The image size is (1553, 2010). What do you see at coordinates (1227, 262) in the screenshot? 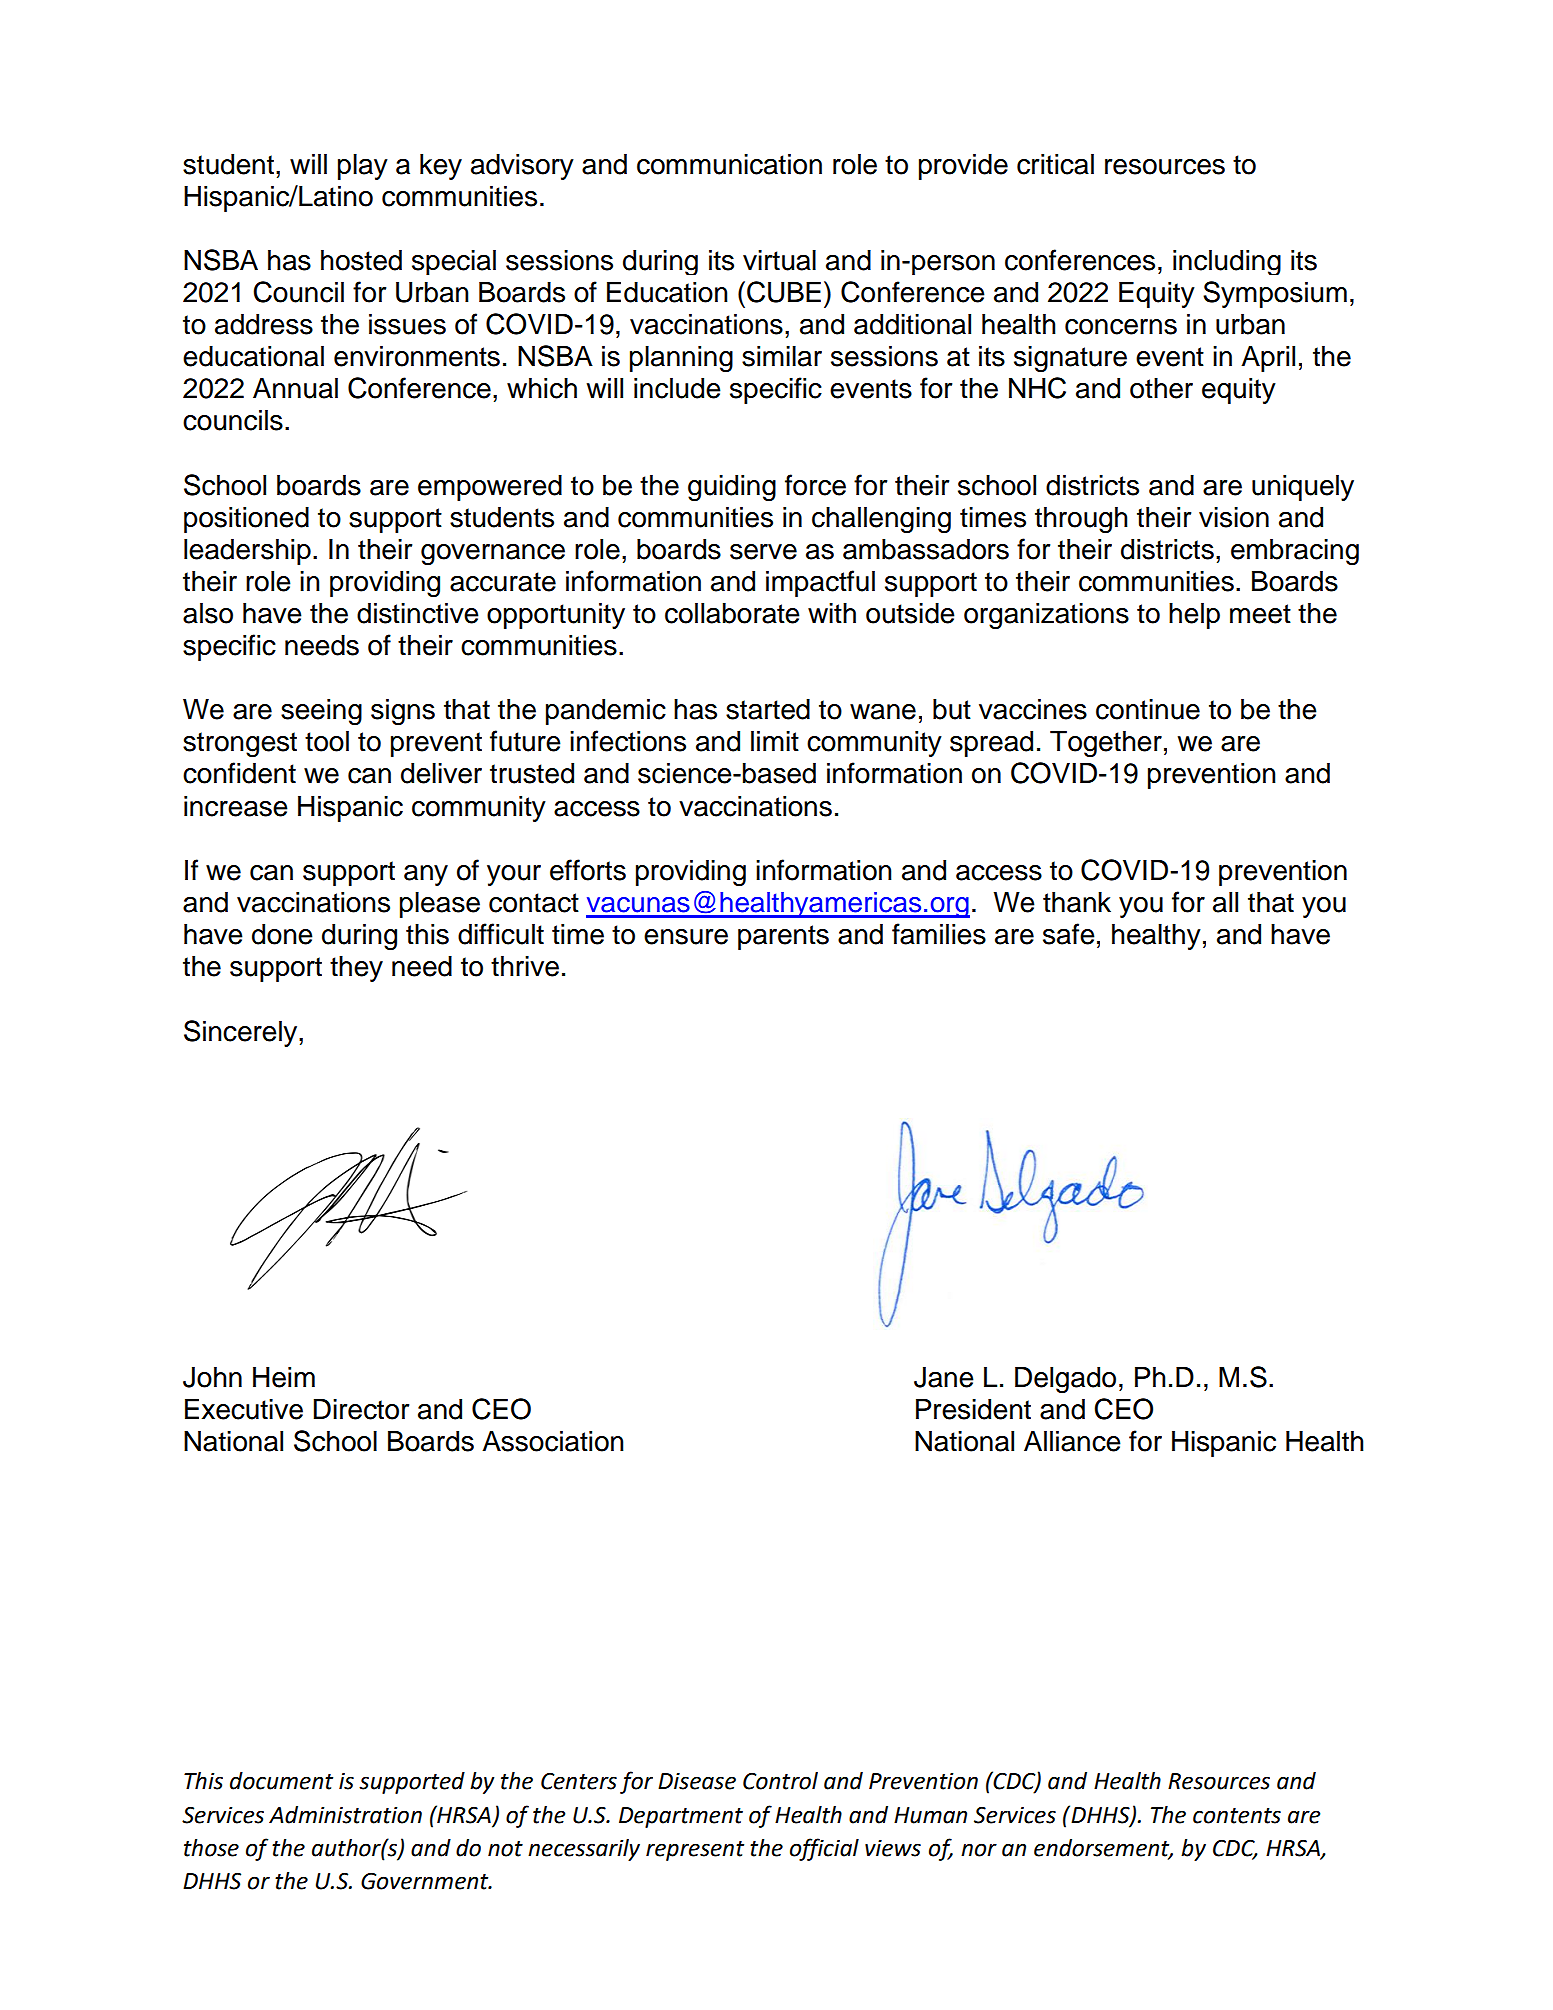
I see `including` at bounding box center [1227, 262].
